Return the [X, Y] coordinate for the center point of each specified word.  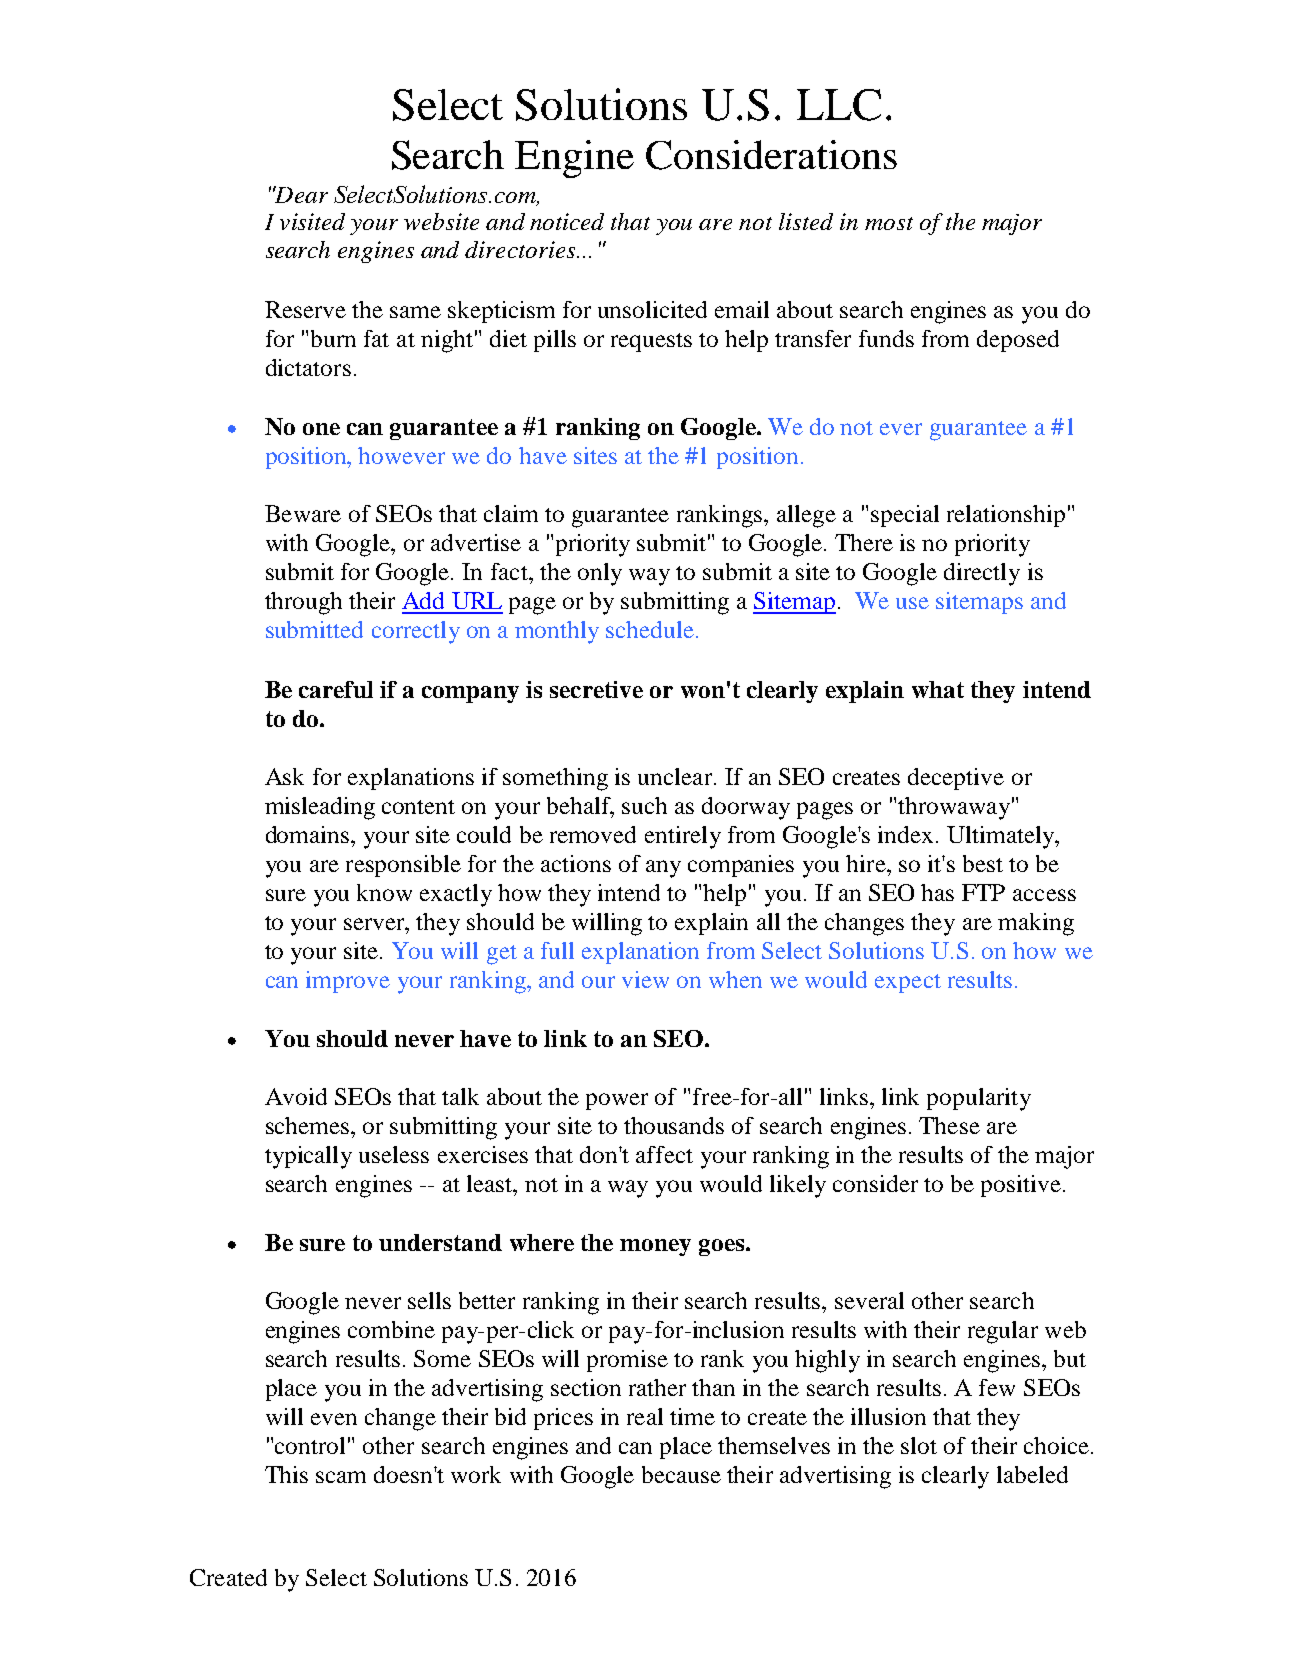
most [889, 223]
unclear [676, 776]
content [418, 807]
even [334, 1419]
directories [520, 249]
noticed [567, 221]
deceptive [956, 779]
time [692, 1416]
